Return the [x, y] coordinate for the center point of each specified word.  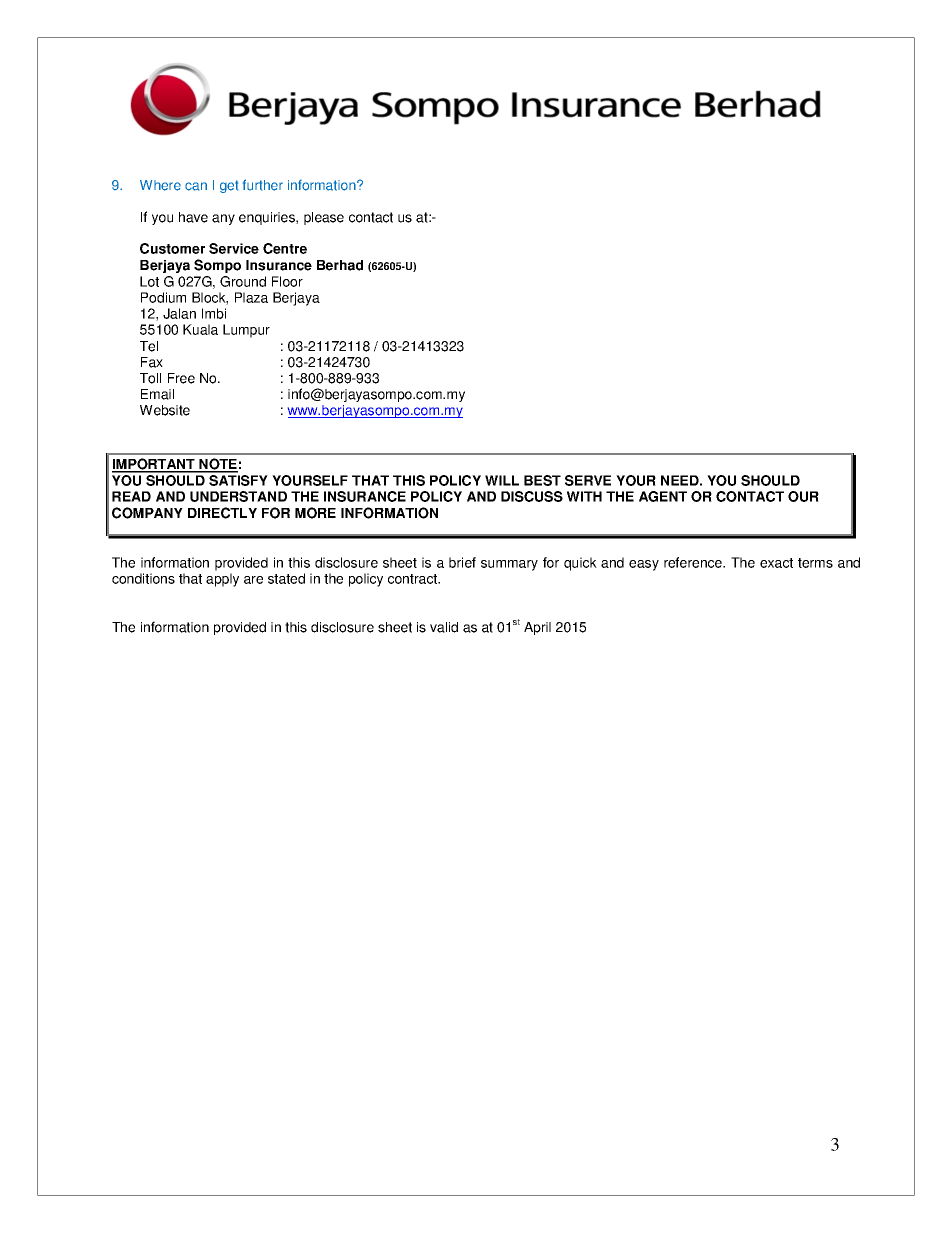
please [324, 218]
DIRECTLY [222, 513]
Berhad [340, 265]
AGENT [663, 496]
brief [462, 562]
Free [181, 378]
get [229, 186]
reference [694, 562]
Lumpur [246, 331]
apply [222, 580]
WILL [502, 480]
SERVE [588, 480]
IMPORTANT [154, 465]
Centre [285, 248]
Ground [243, 281]
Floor [287, 281]
